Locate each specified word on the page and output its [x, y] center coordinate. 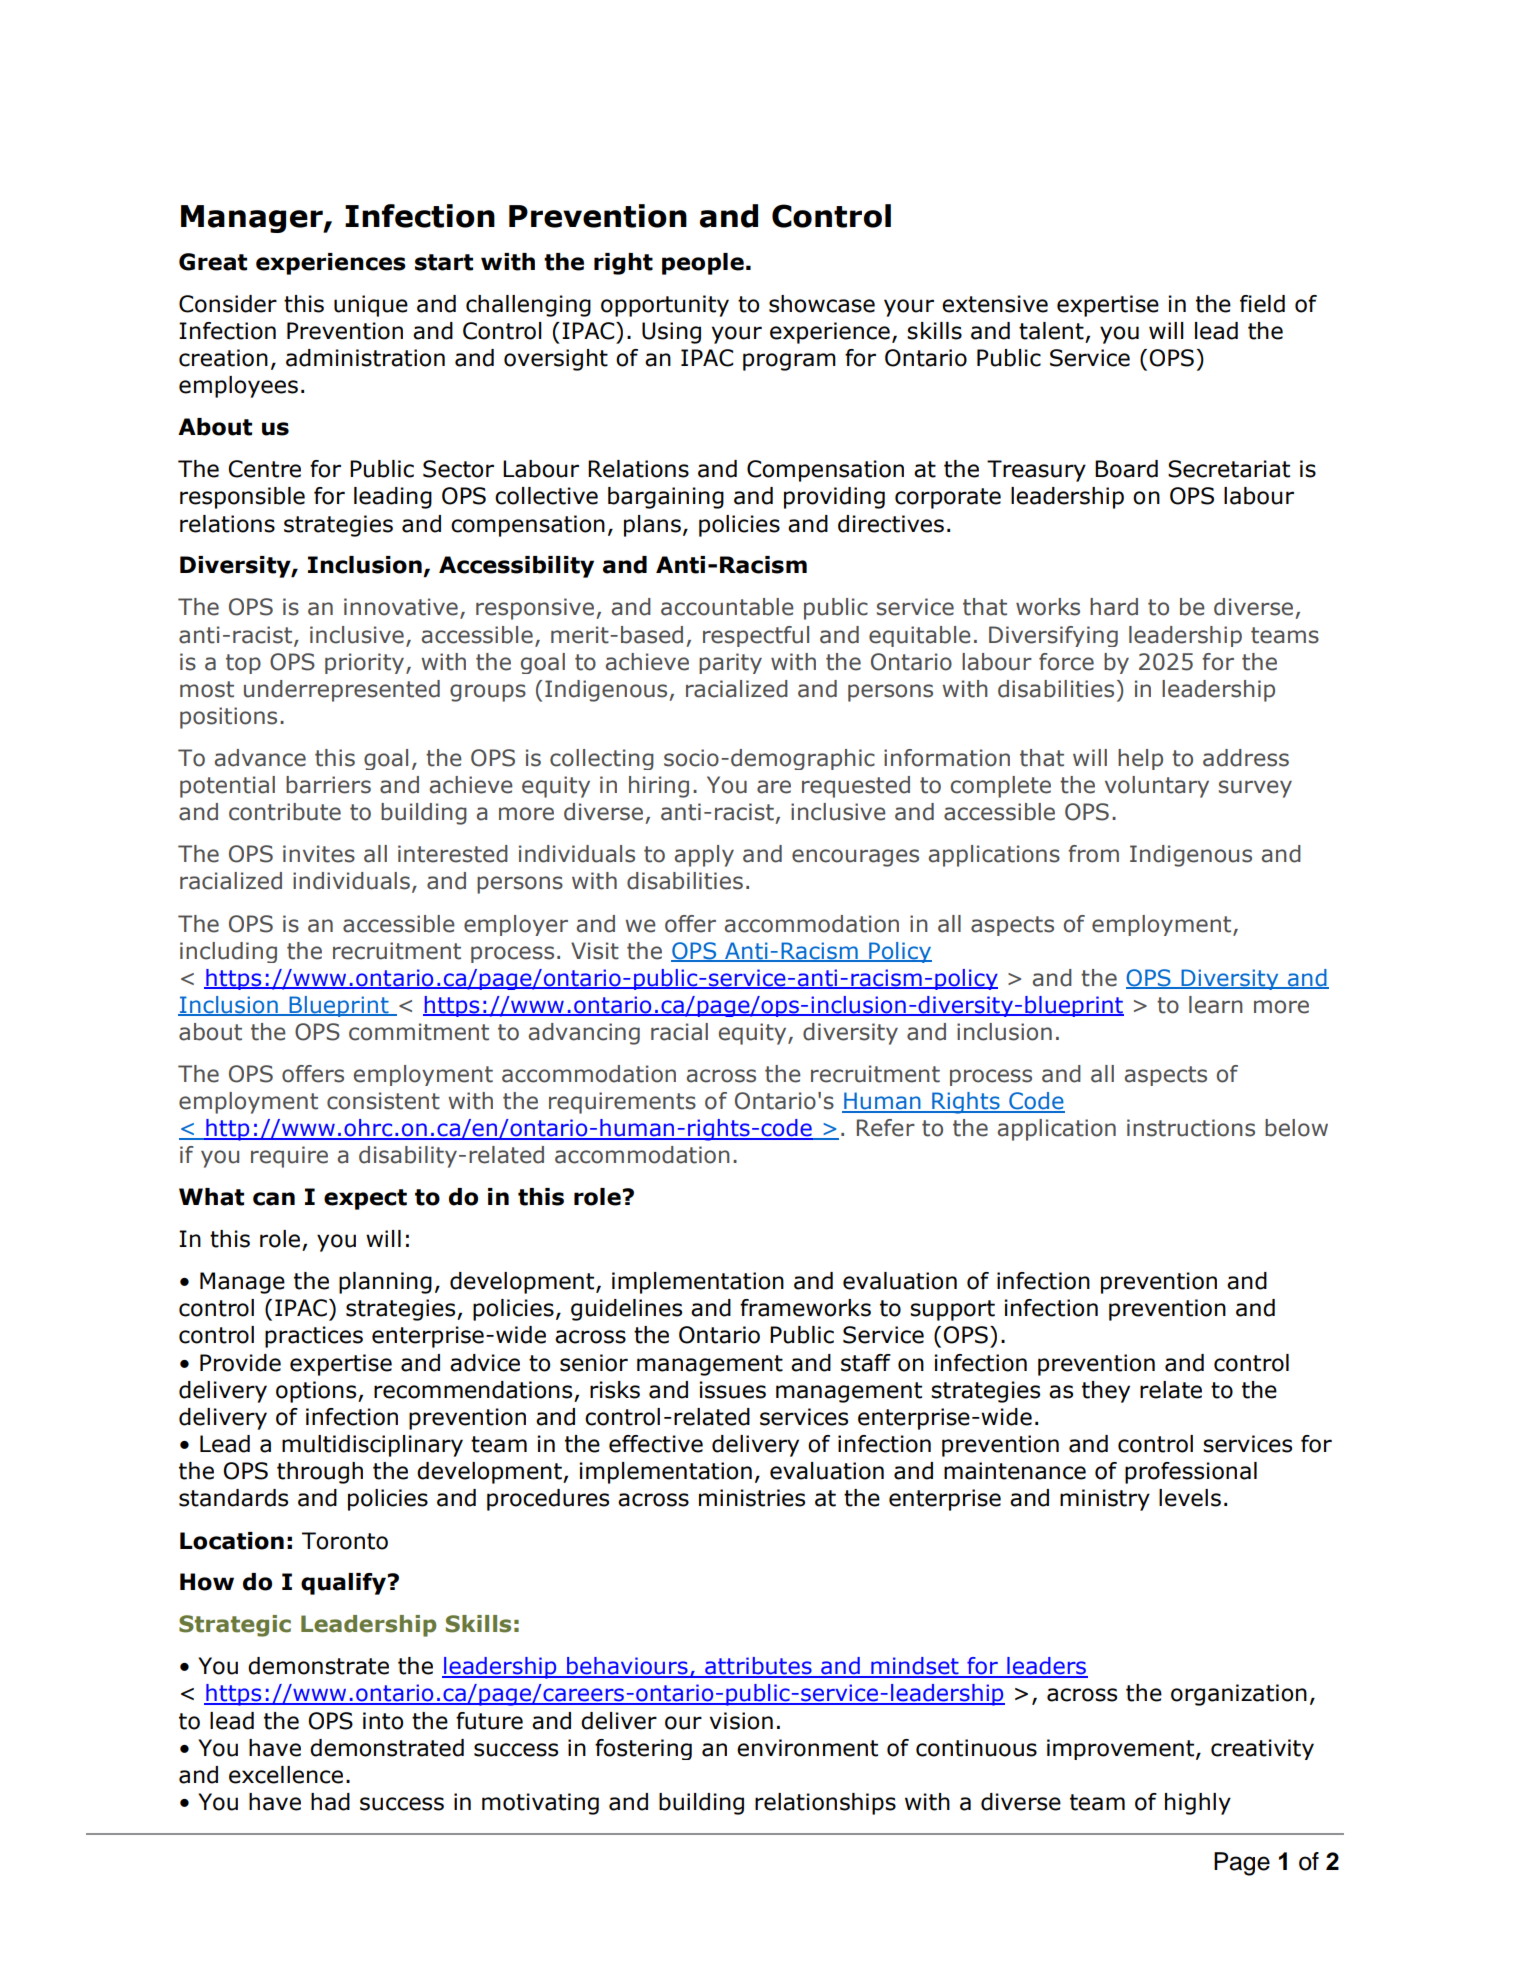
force [1066, 662]
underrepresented [342, 691]
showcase [822, 304]
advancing [584, 1034]
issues [732, 1390]
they [1106, 1392]
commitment [419, 1032]
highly [1198, 1804]
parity [730, 663]
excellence [286, 1775]
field [1262, 304]
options [317, 1392]
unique [371, 306]
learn [1216, 1005]
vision [741, 1721]
